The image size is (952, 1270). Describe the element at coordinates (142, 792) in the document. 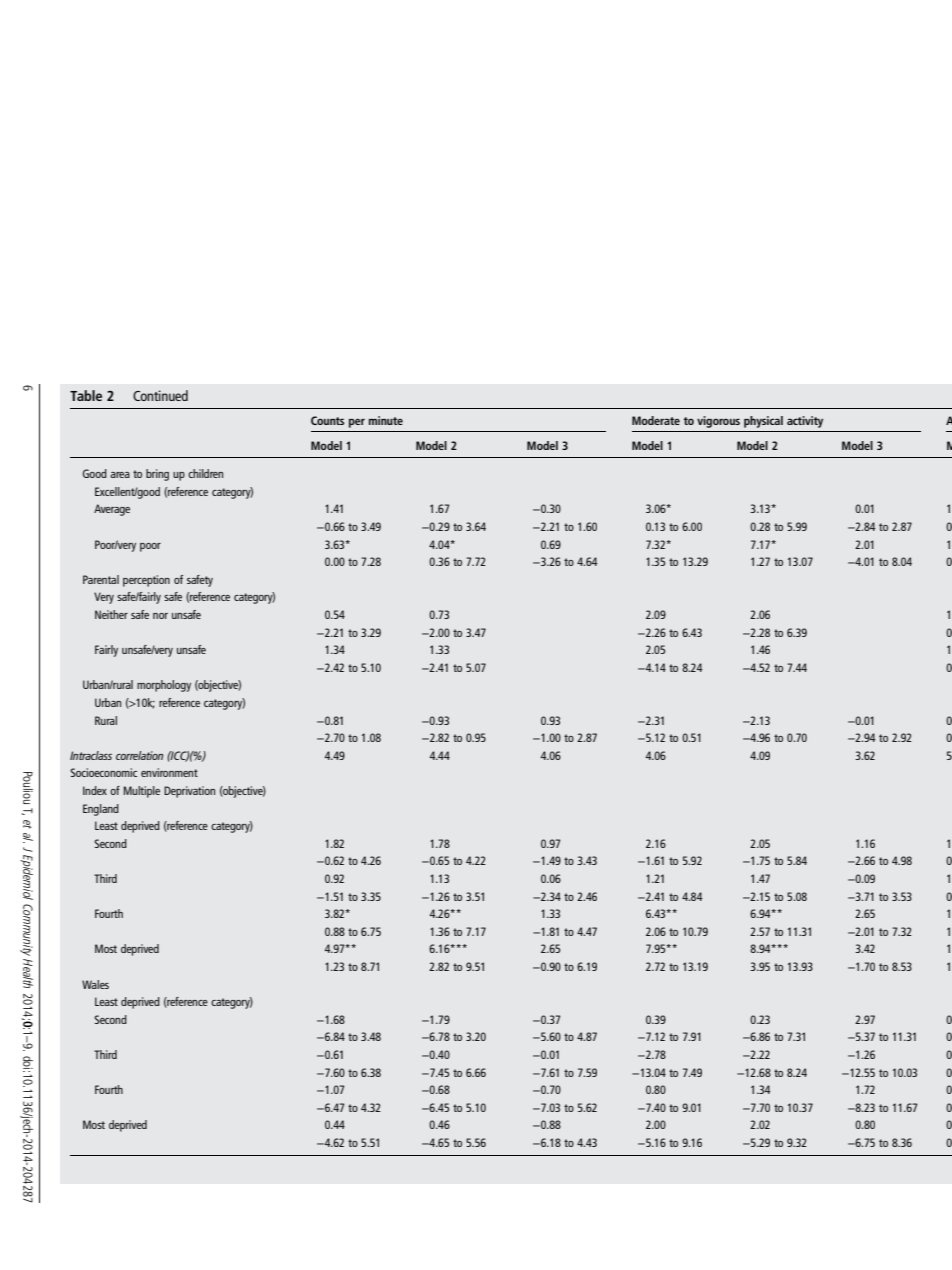

I see `Multiple` at that location.
